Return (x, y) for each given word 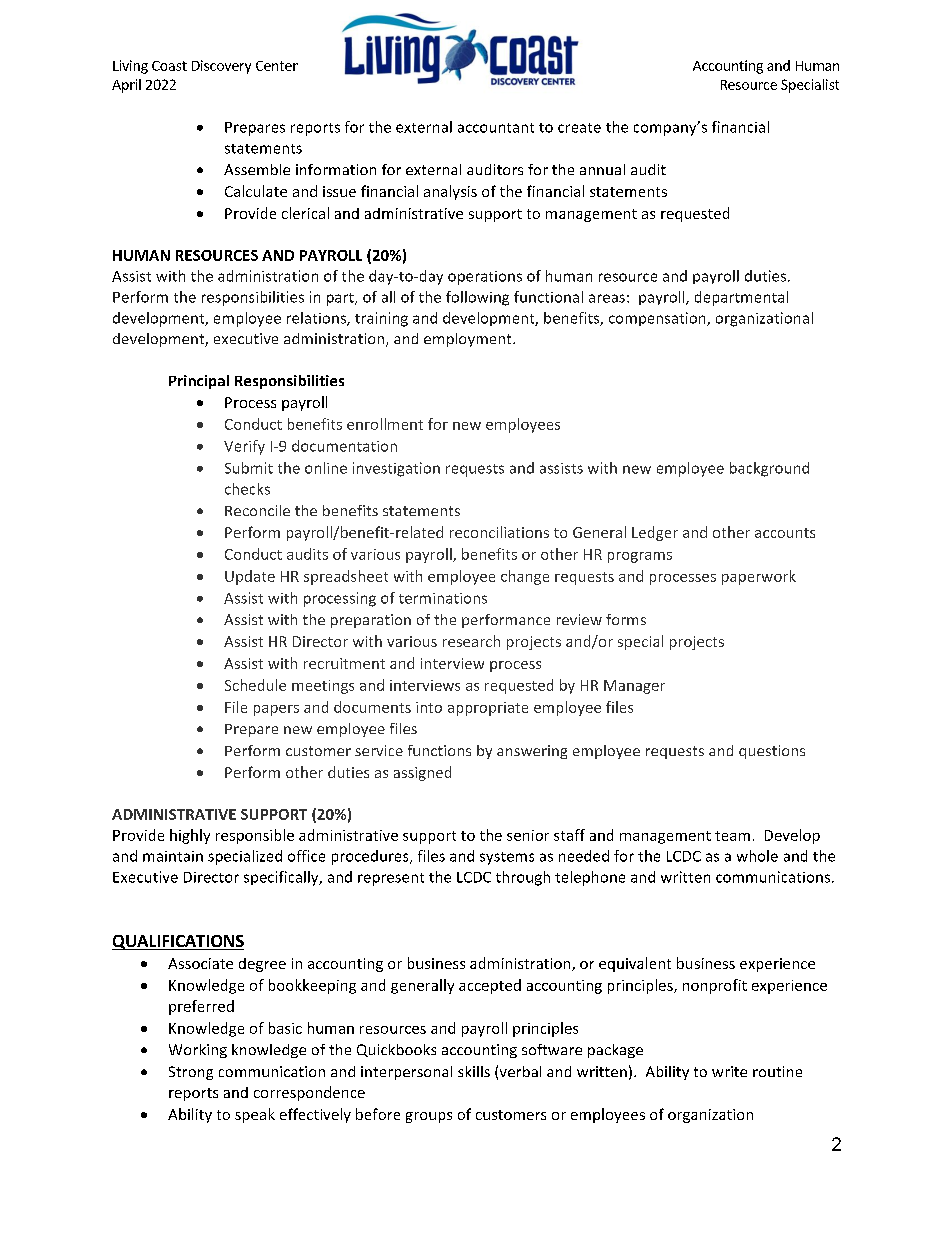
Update (250, 577)
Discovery (221, 67)
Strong (191, 1073)
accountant (496, 128)
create (579, 128)
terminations (443, 598)
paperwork (759, 577)
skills (474, 1071)
